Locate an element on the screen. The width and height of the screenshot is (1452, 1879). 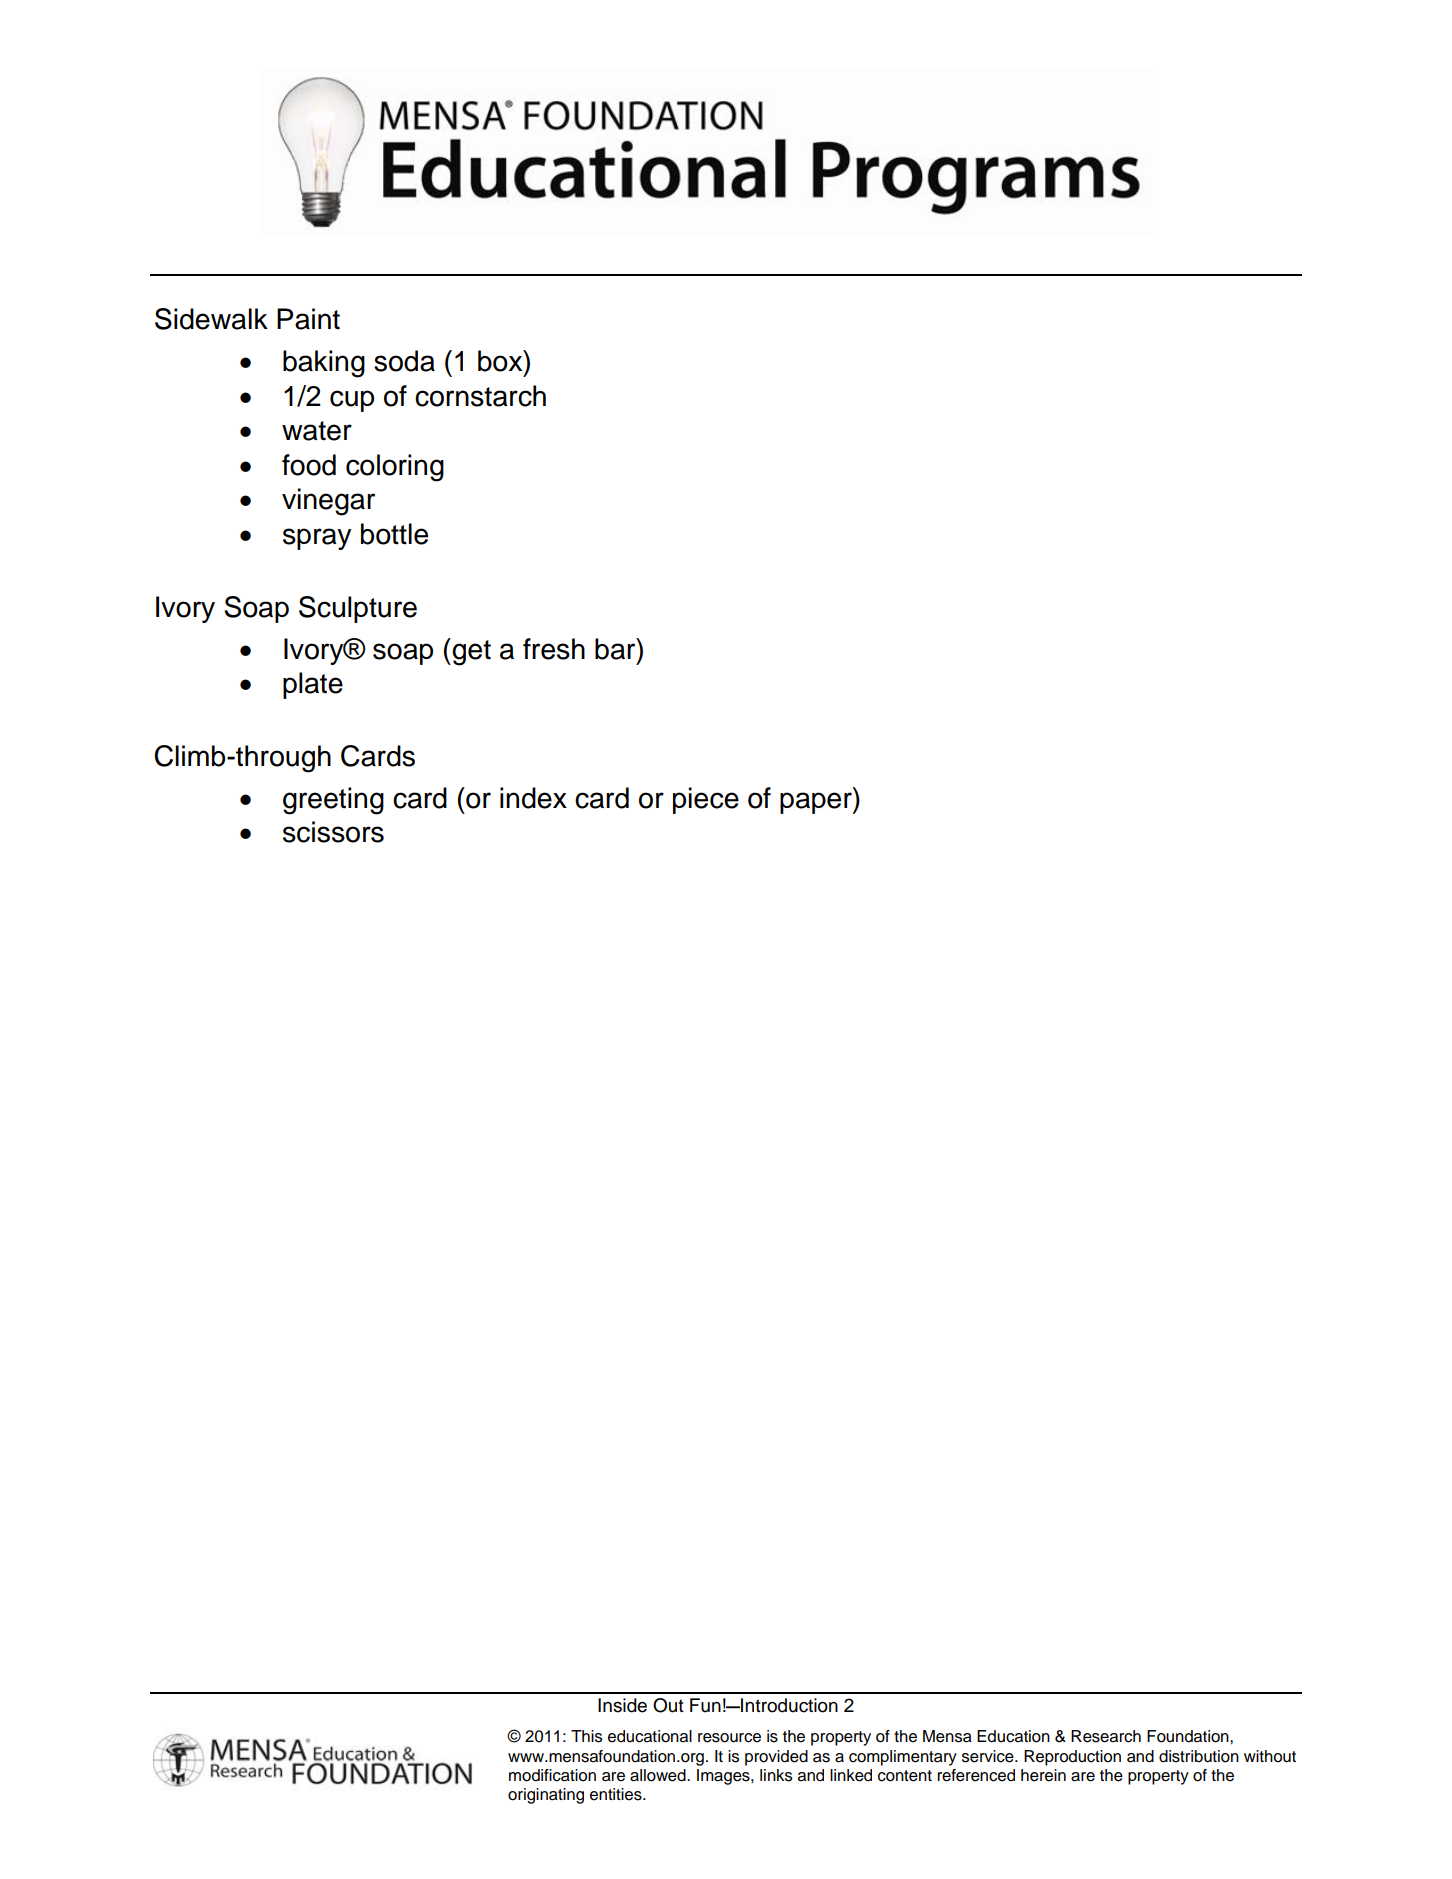
provided is located at coordinates (776, 1758).
